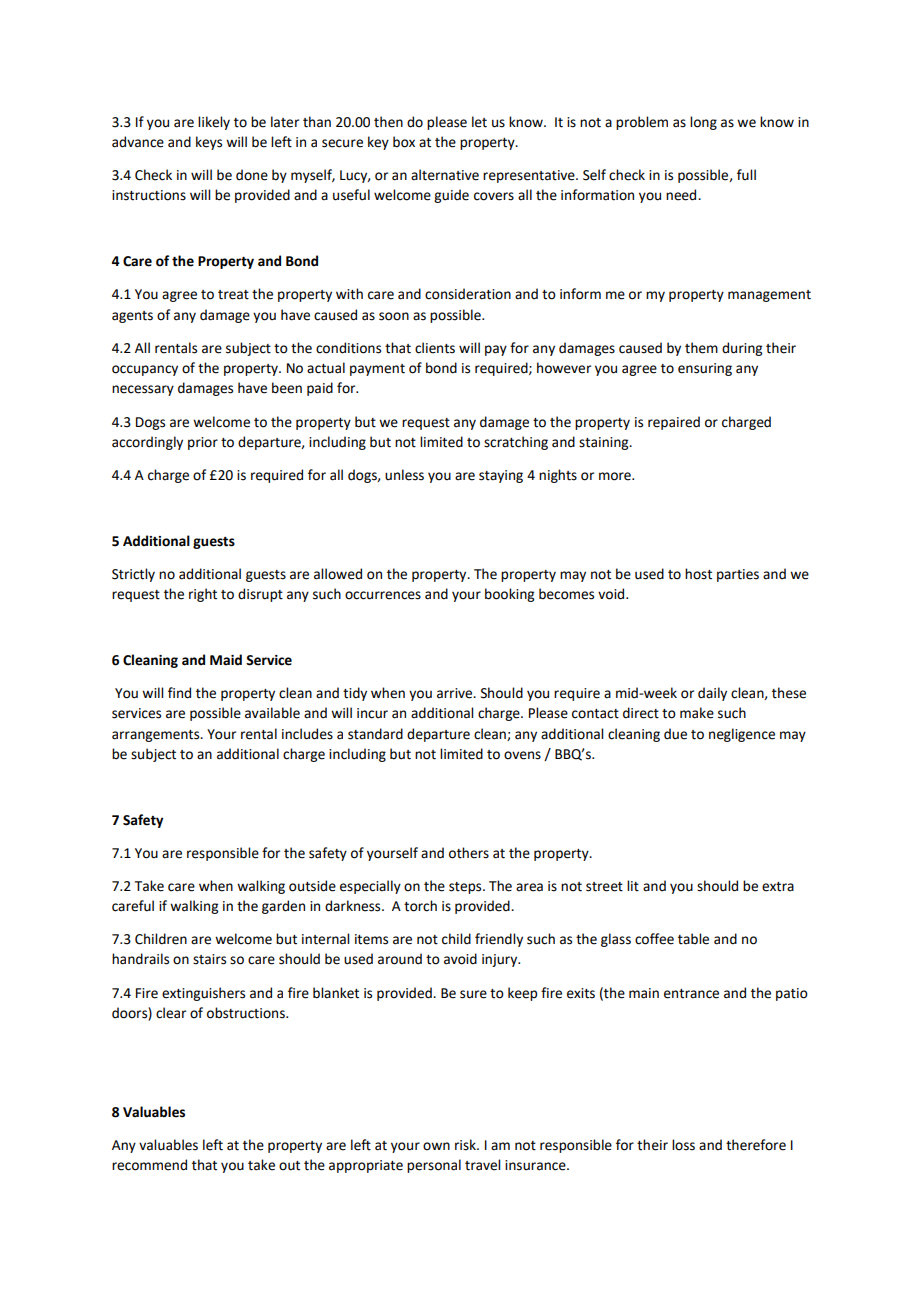  I want to click on daily, so click(712, 694).
